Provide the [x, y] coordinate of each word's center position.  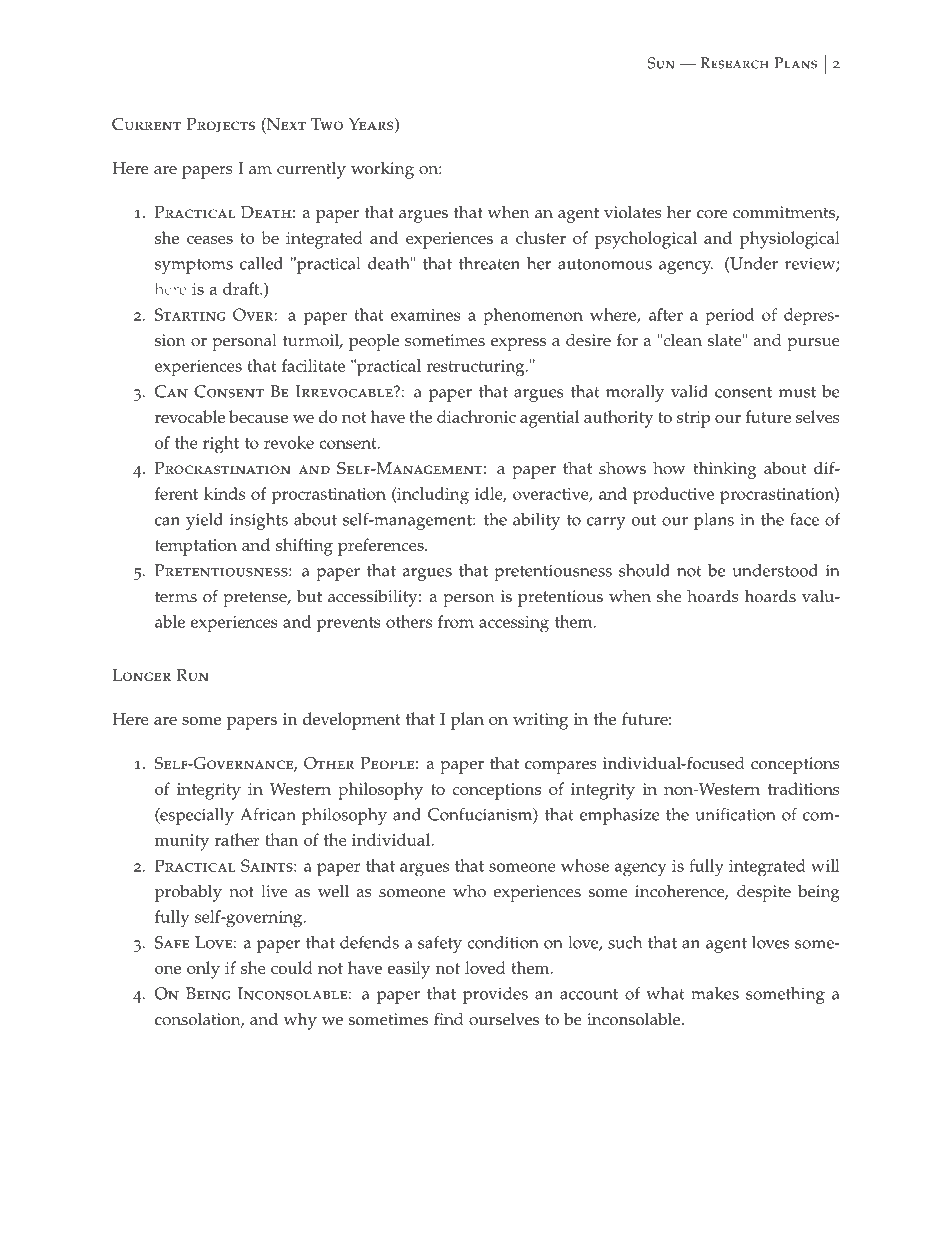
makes [715, 993]
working [382, 170]
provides [495, 995]
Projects [221, 125]
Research [734, 63]
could [292, 967]
